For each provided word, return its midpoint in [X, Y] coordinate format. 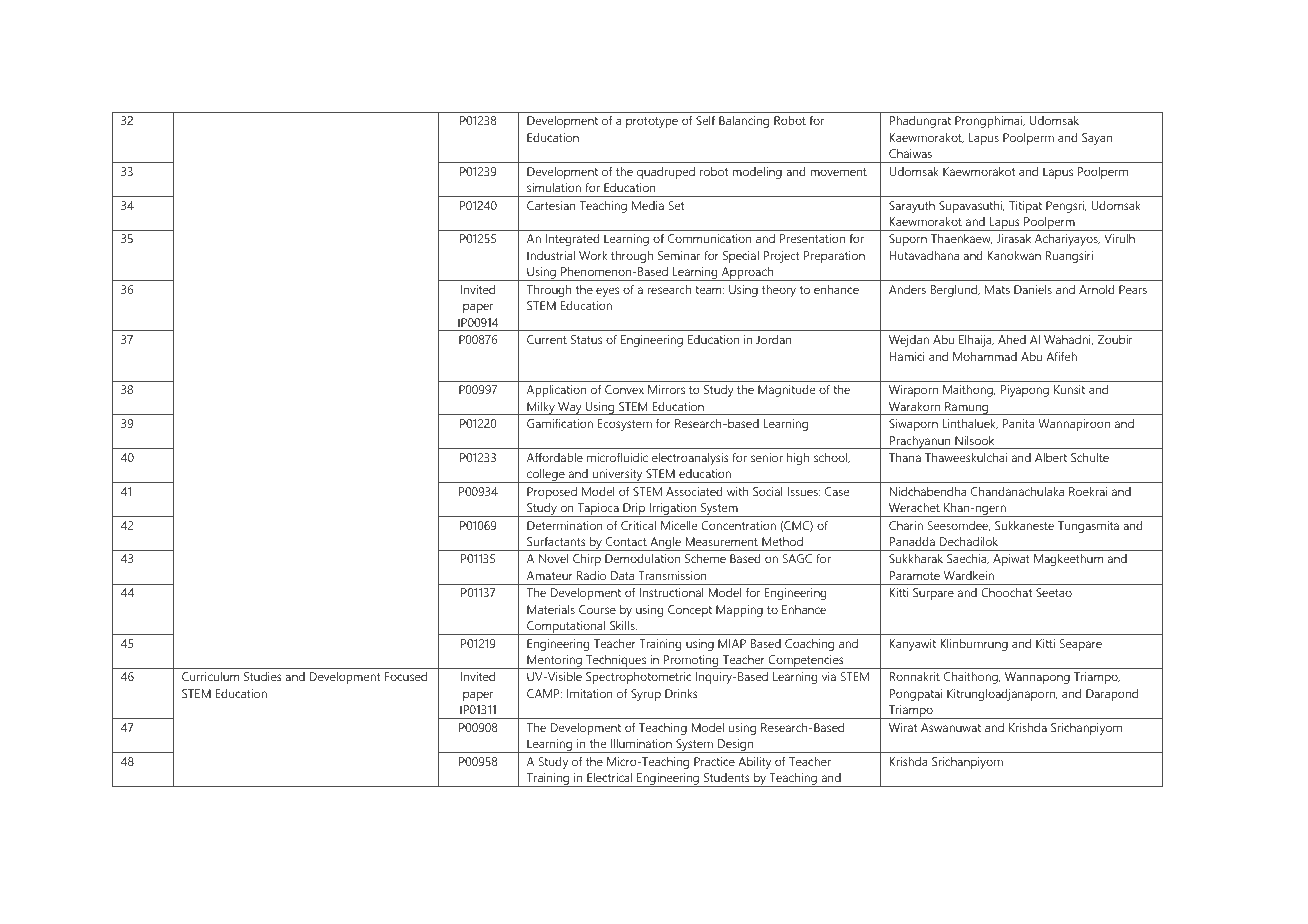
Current [547, 339]
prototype [652, 122]
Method [782, 541]
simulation [554, 187]
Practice [714, 761]
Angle [665, 544]
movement [838, 172]
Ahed [1012, 339]
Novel [553, 558]
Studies [263, 676]
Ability [754, 762]
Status [586, 339]
